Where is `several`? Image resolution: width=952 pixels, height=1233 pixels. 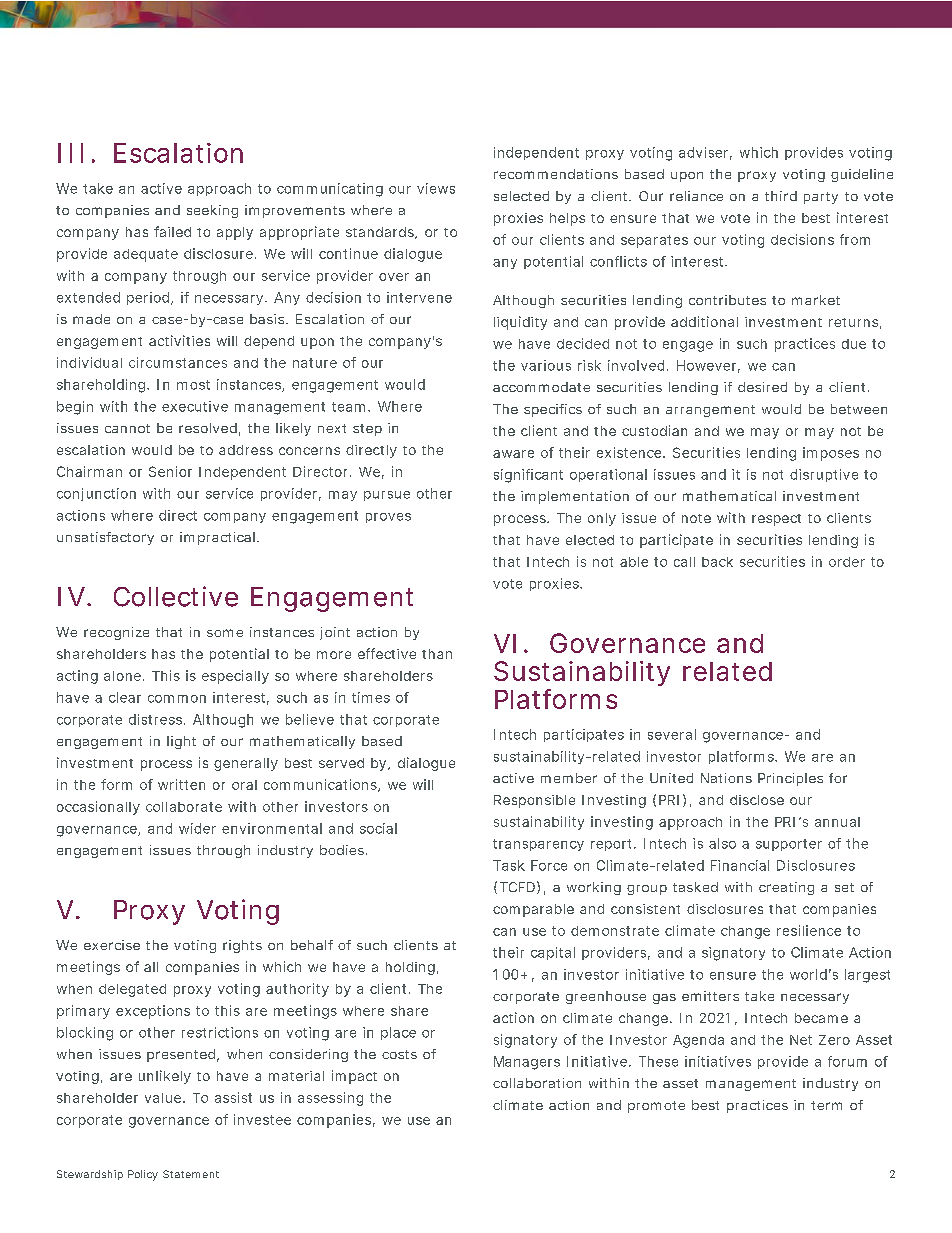 several is located at coordinates (672, 734).
